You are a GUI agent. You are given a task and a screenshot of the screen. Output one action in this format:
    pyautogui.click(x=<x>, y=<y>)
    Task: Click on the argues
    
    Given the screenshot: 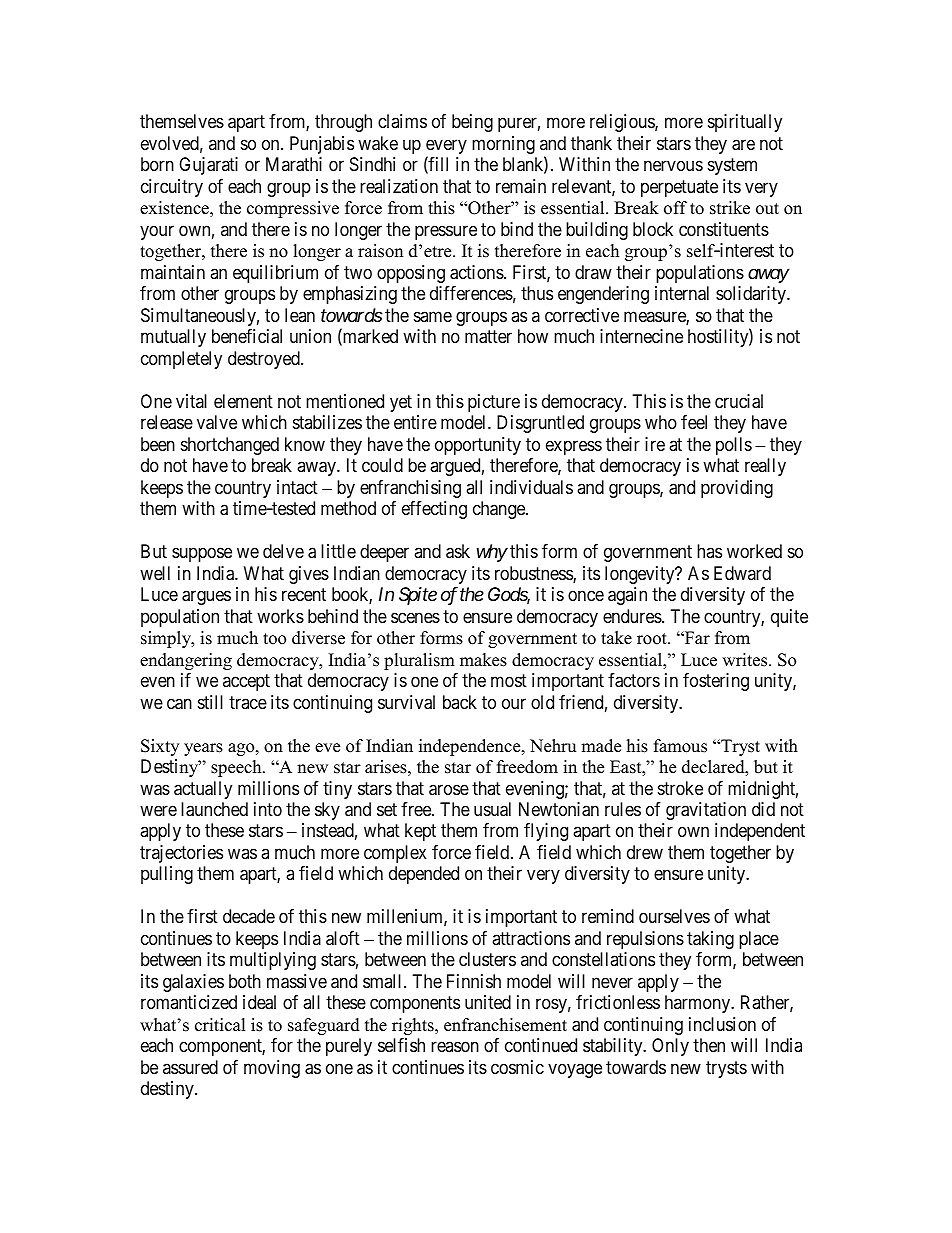 What is the action you would take?
    pyautogui.click(x=206, y=598)
